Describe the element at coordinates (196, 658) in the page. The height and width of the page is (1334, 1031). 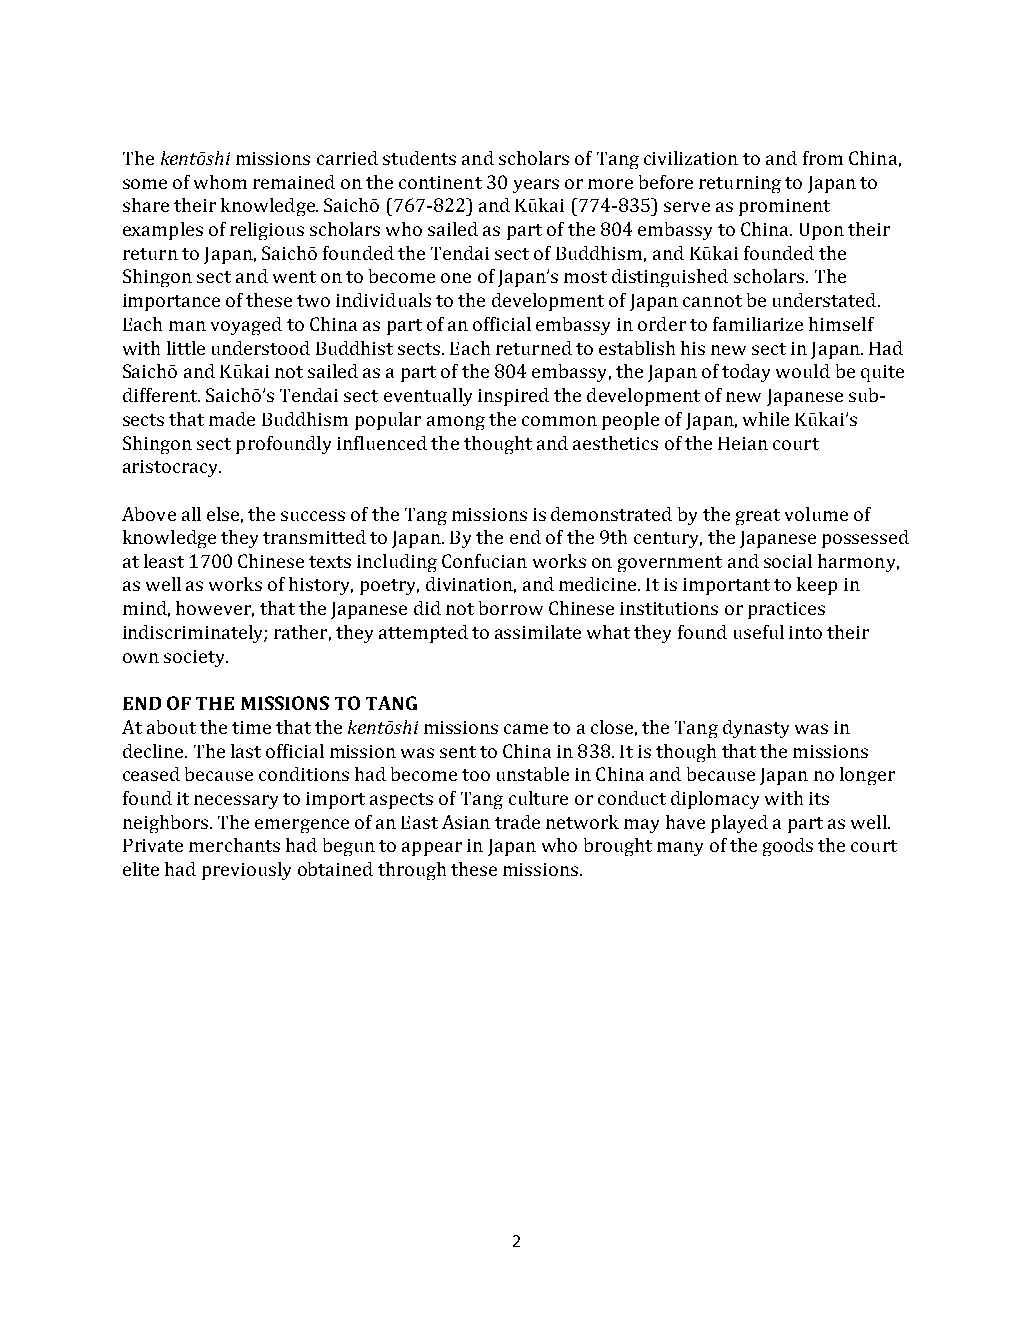
I see `society` at that location.
